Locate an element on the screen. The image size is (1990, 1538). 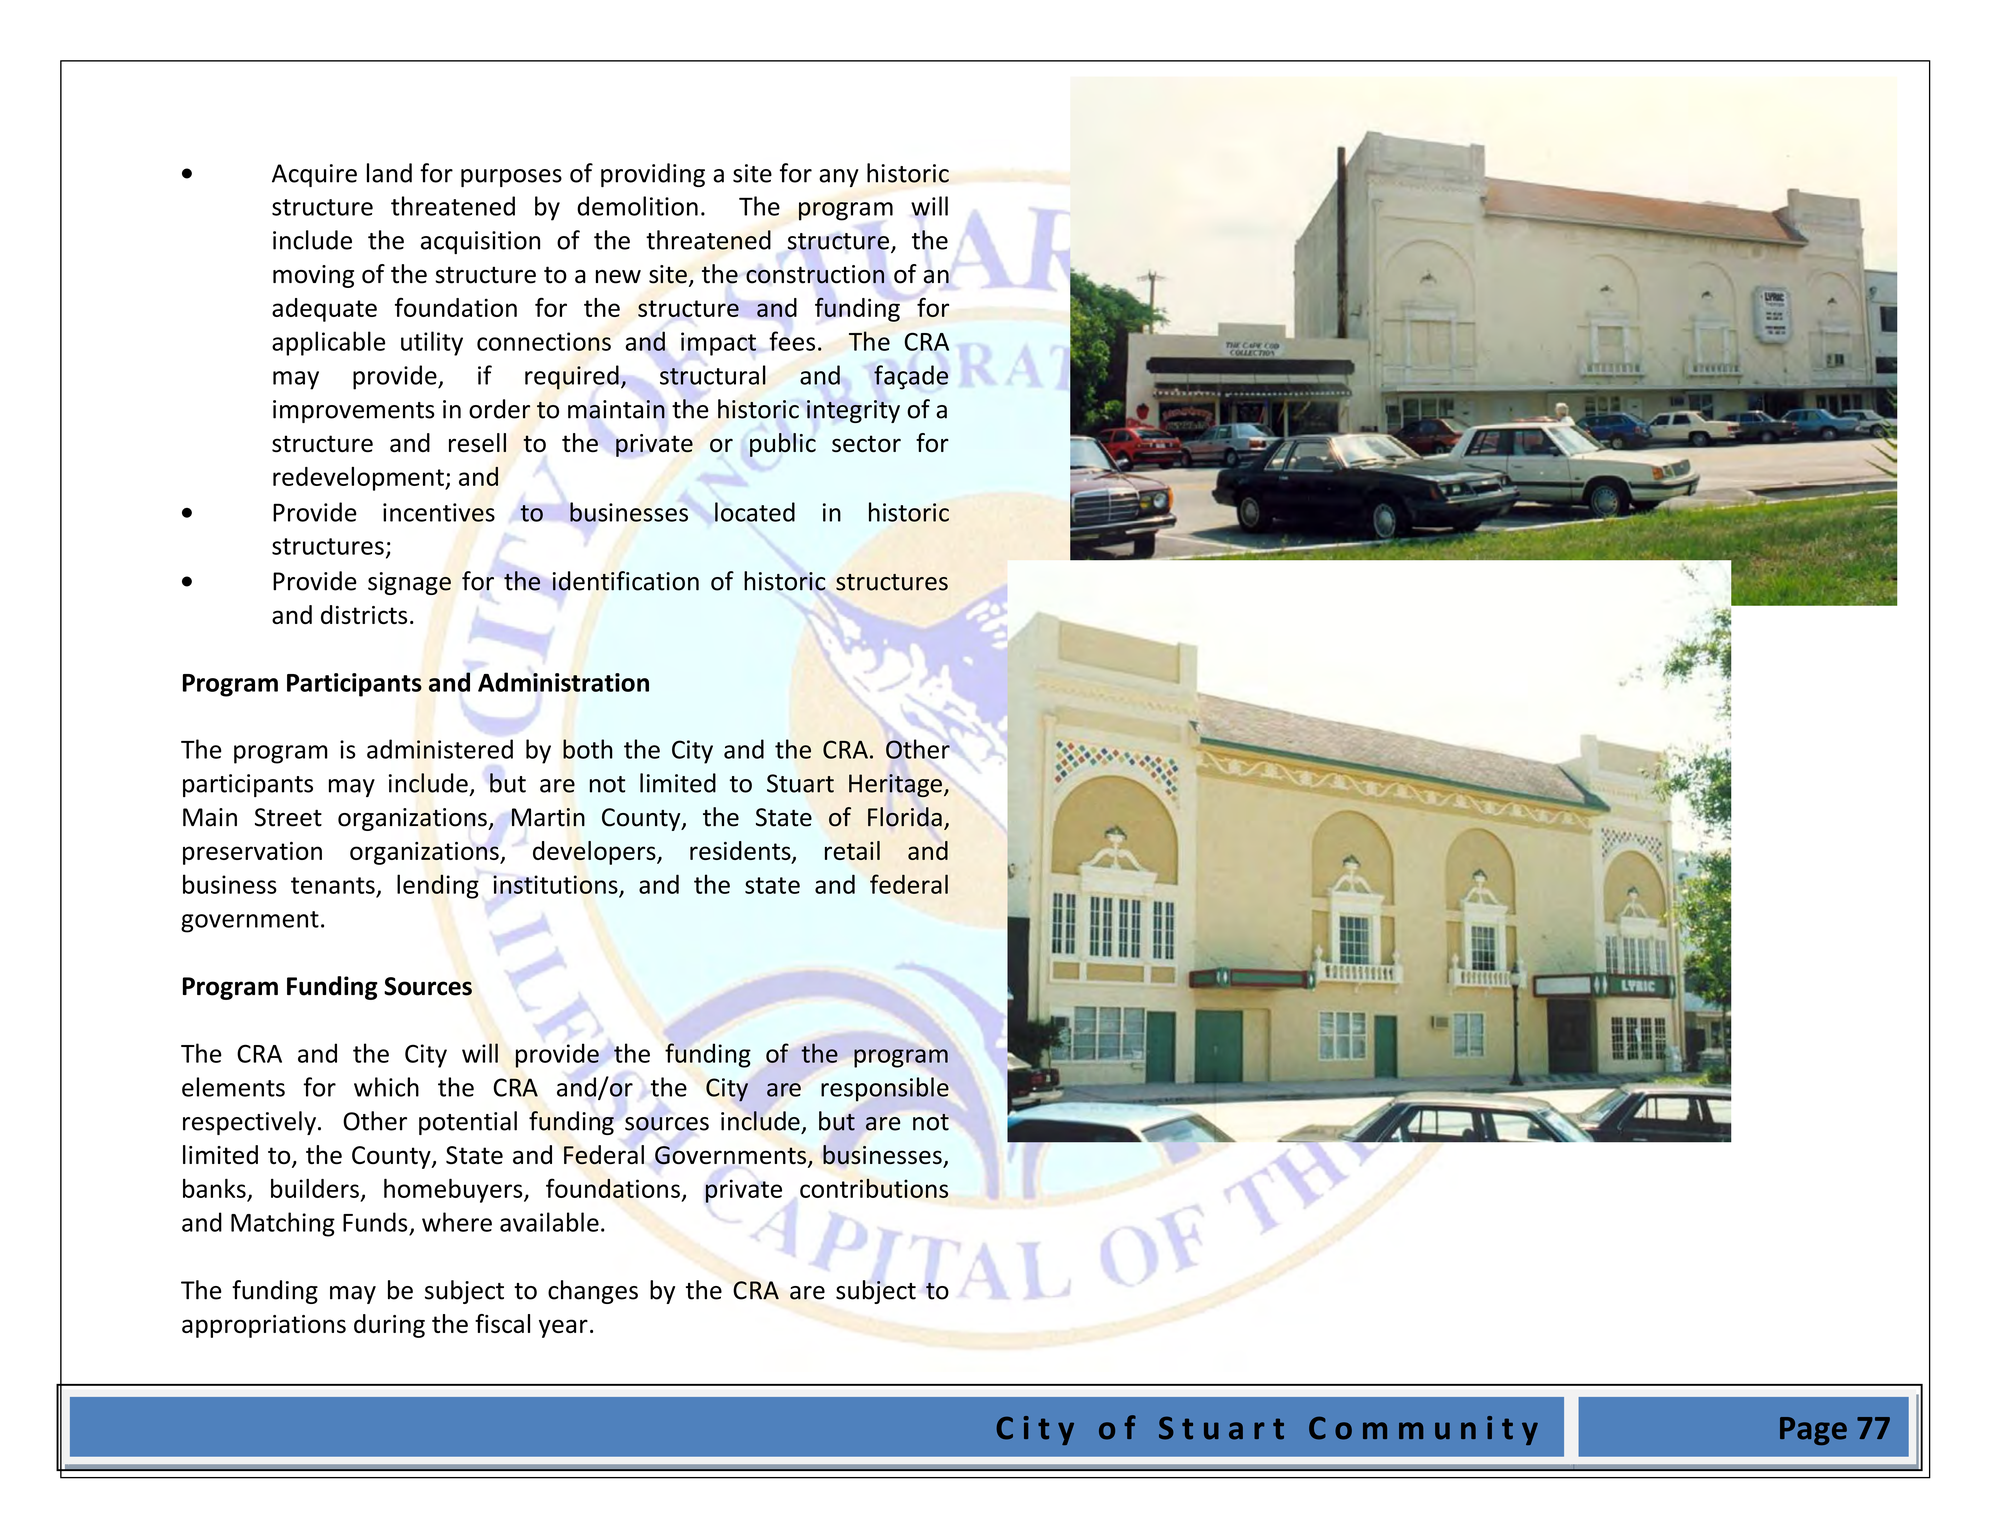
land is located at coordinates (389, 173).
